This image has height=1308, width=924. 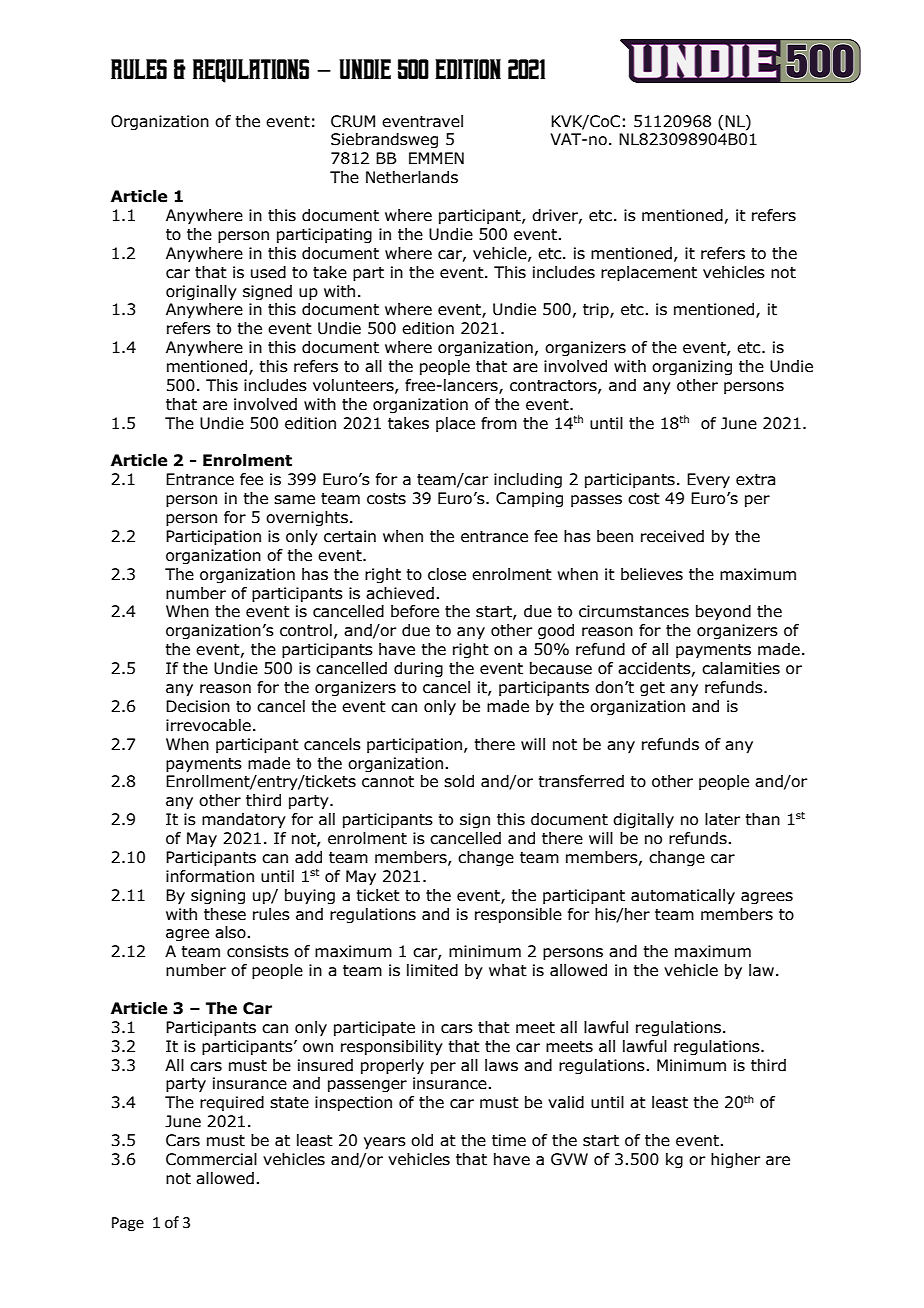 What do you see at coordinates (499, 423) in the image?
I see `from` at bounding box center [499, 423].
